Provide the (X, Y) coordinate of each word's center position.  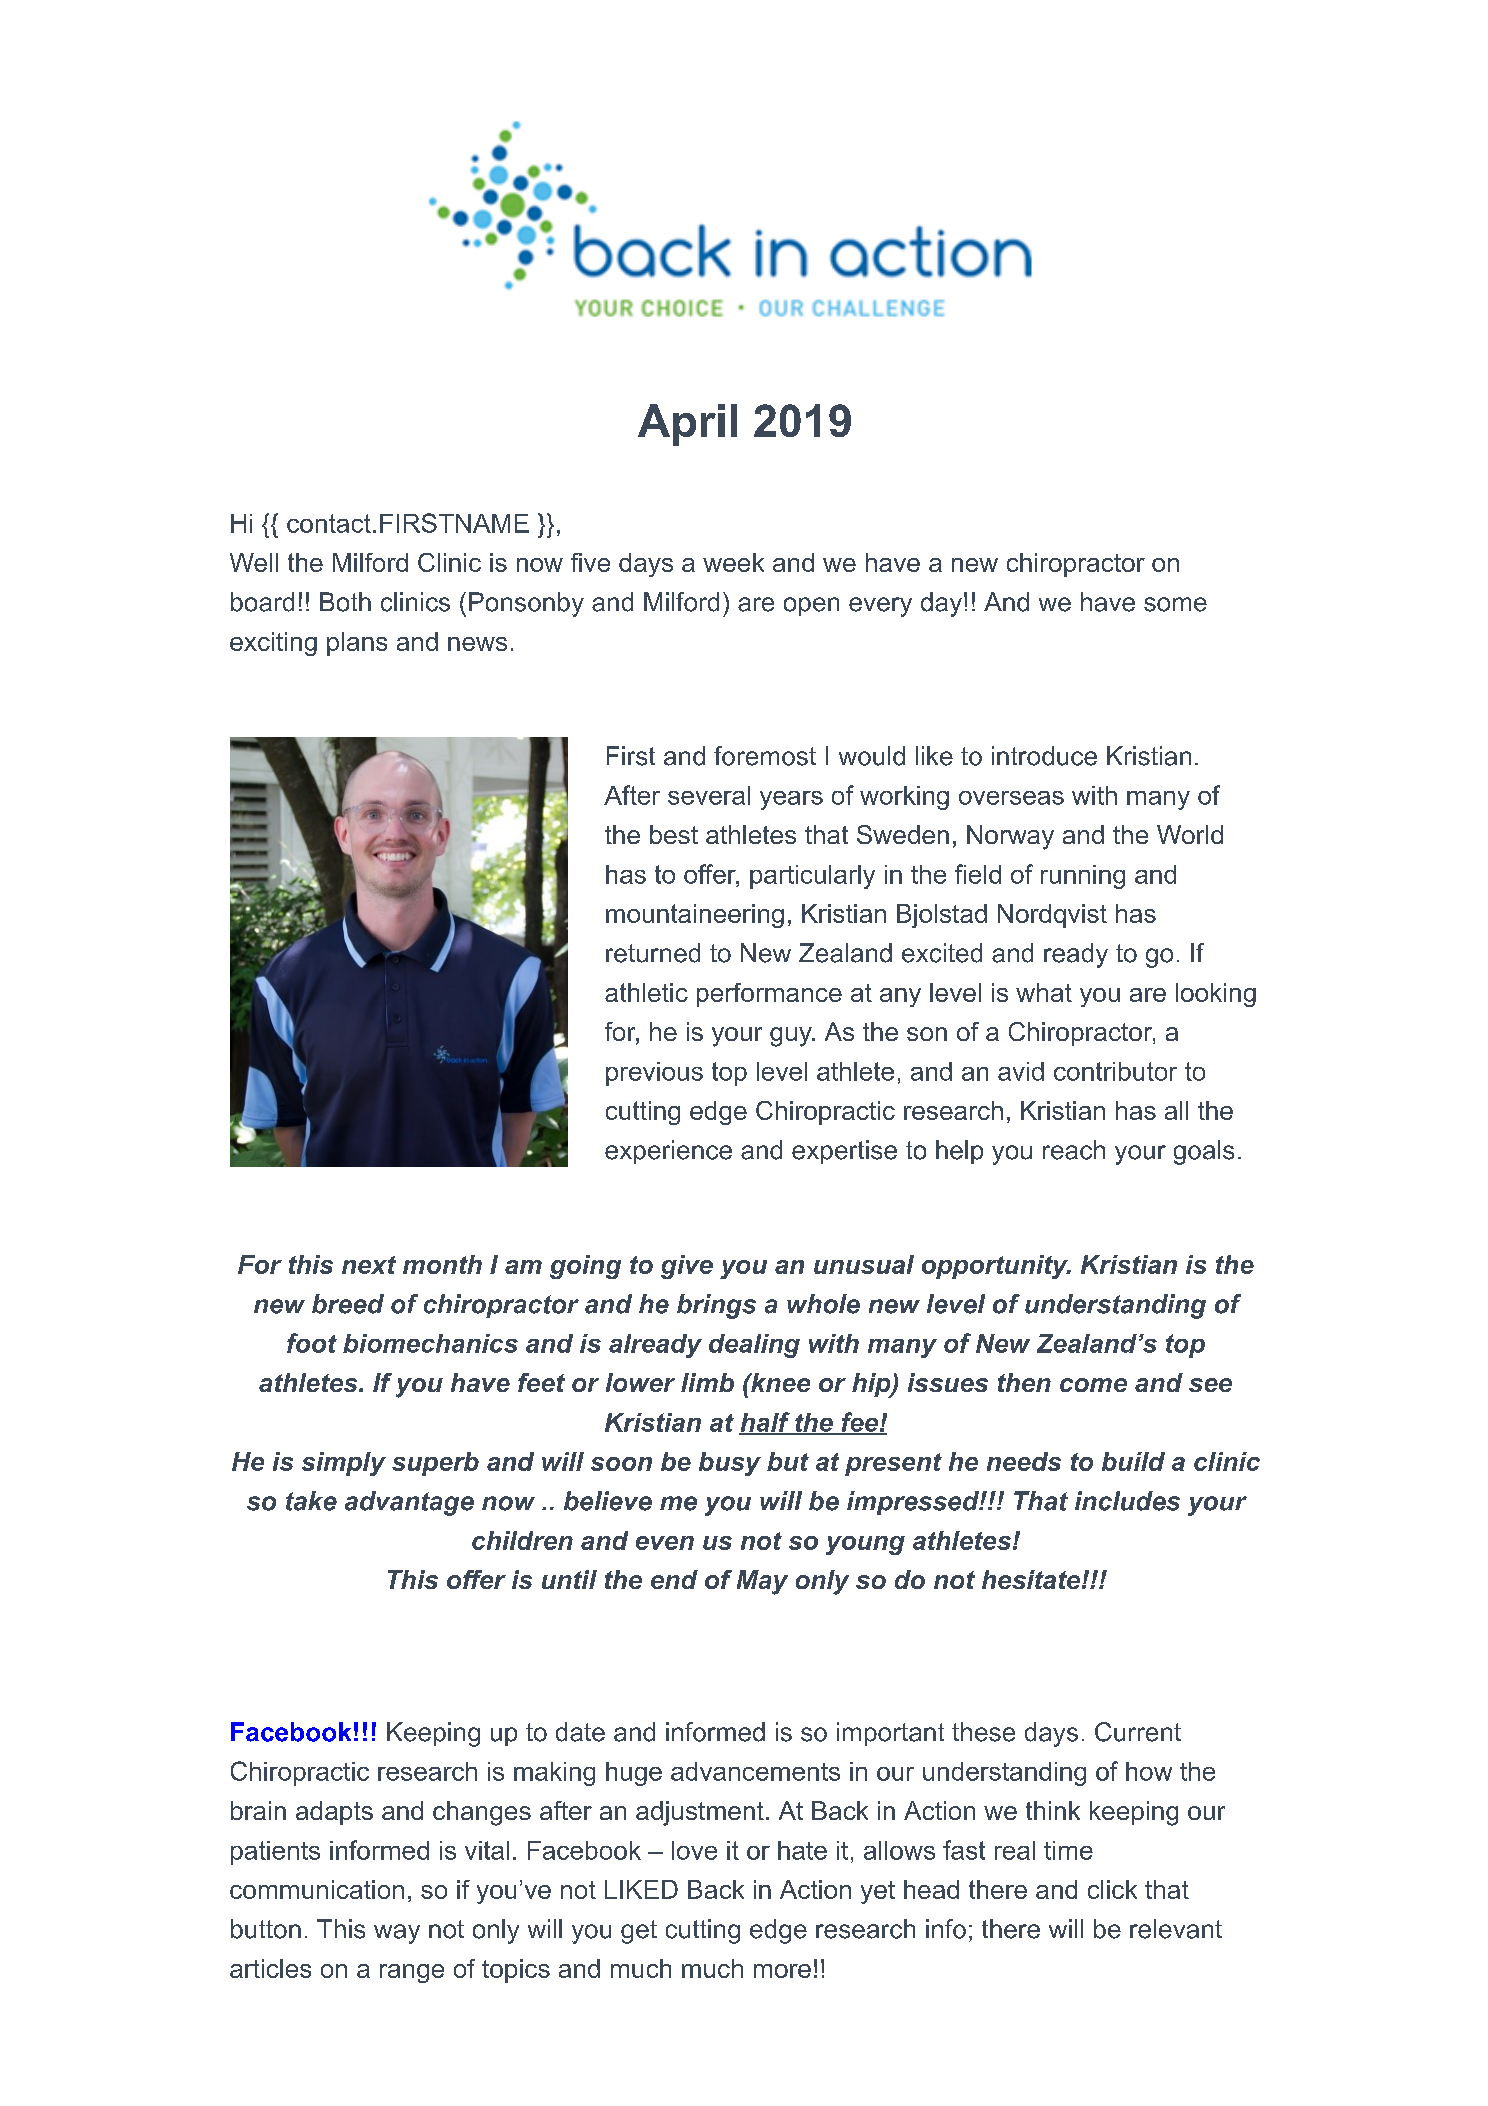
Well (254, 562)
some (1175, 604)
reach (1074, 1150)
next (369, 1265)
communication (317, 1889)
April (687, 425)
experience (668, 1152)
